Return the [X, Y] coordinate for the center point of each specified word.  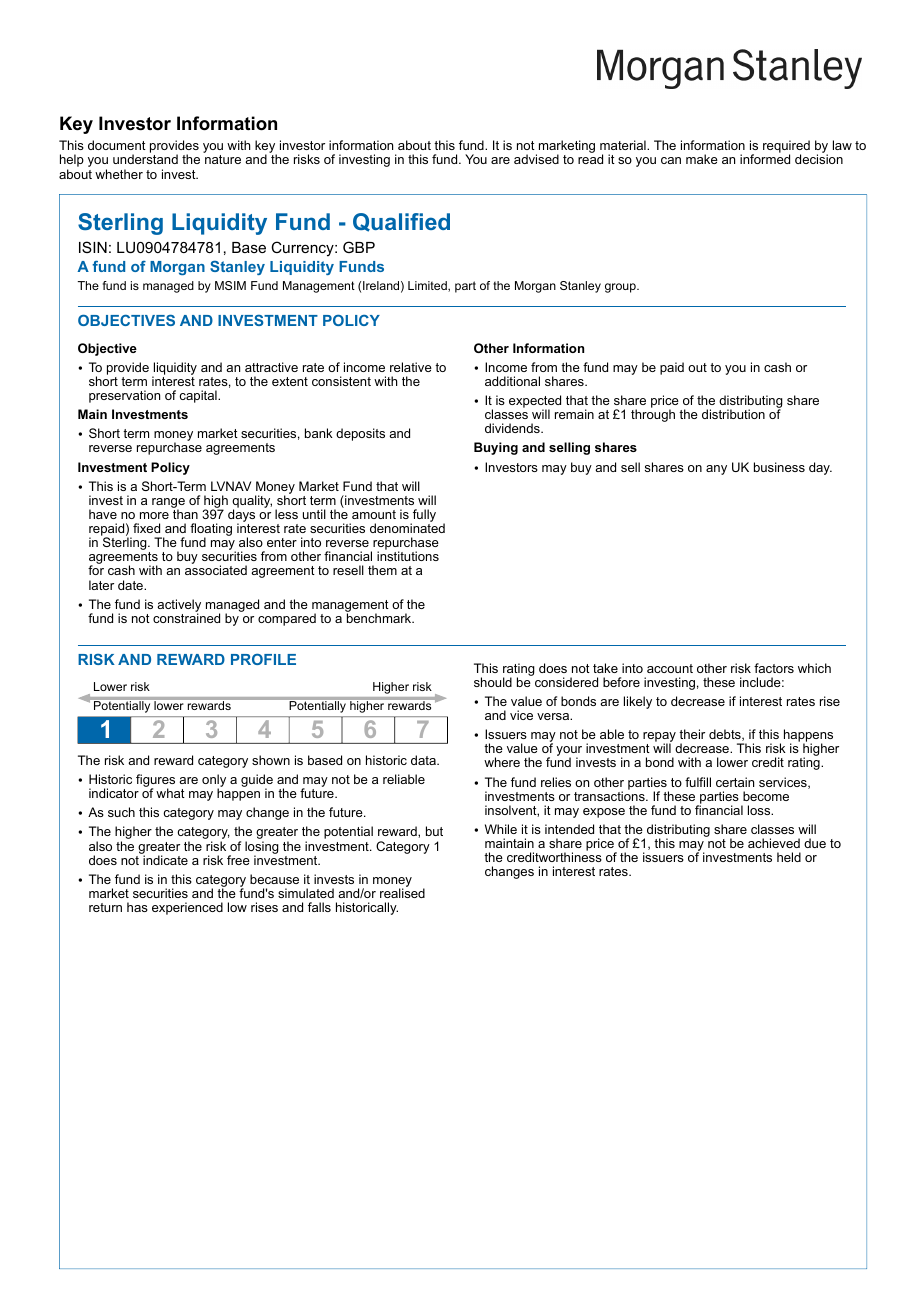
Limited [428, 286]
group [621, 288]
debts [726, 735]
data [424, 760]
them [382, 570]
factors [774, 668]
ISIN [93, 247]
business [779, 467]
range [168, 504]
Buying [496, 448]
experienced [187, 908]
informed [765, 159]
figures [155, 782]
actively [179, 606]
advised [536, 159]
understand [145, 159]
